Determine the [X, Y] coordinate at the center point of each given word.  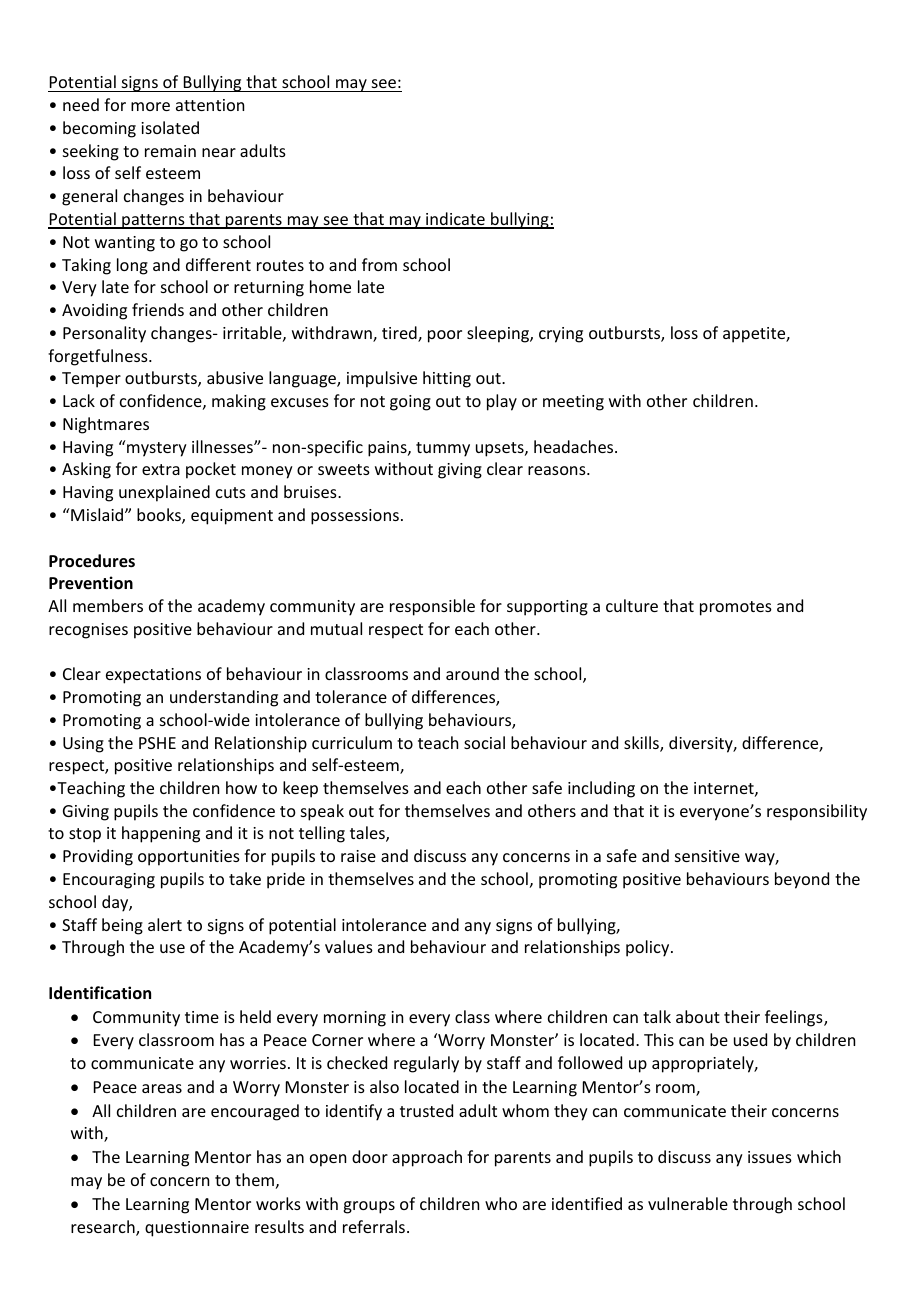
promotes [736, 608]
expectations [153, 676]
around [472, 673]
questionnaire [197, 1229]
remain [170, 151]
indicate [455, 220]
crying [561, 335]
